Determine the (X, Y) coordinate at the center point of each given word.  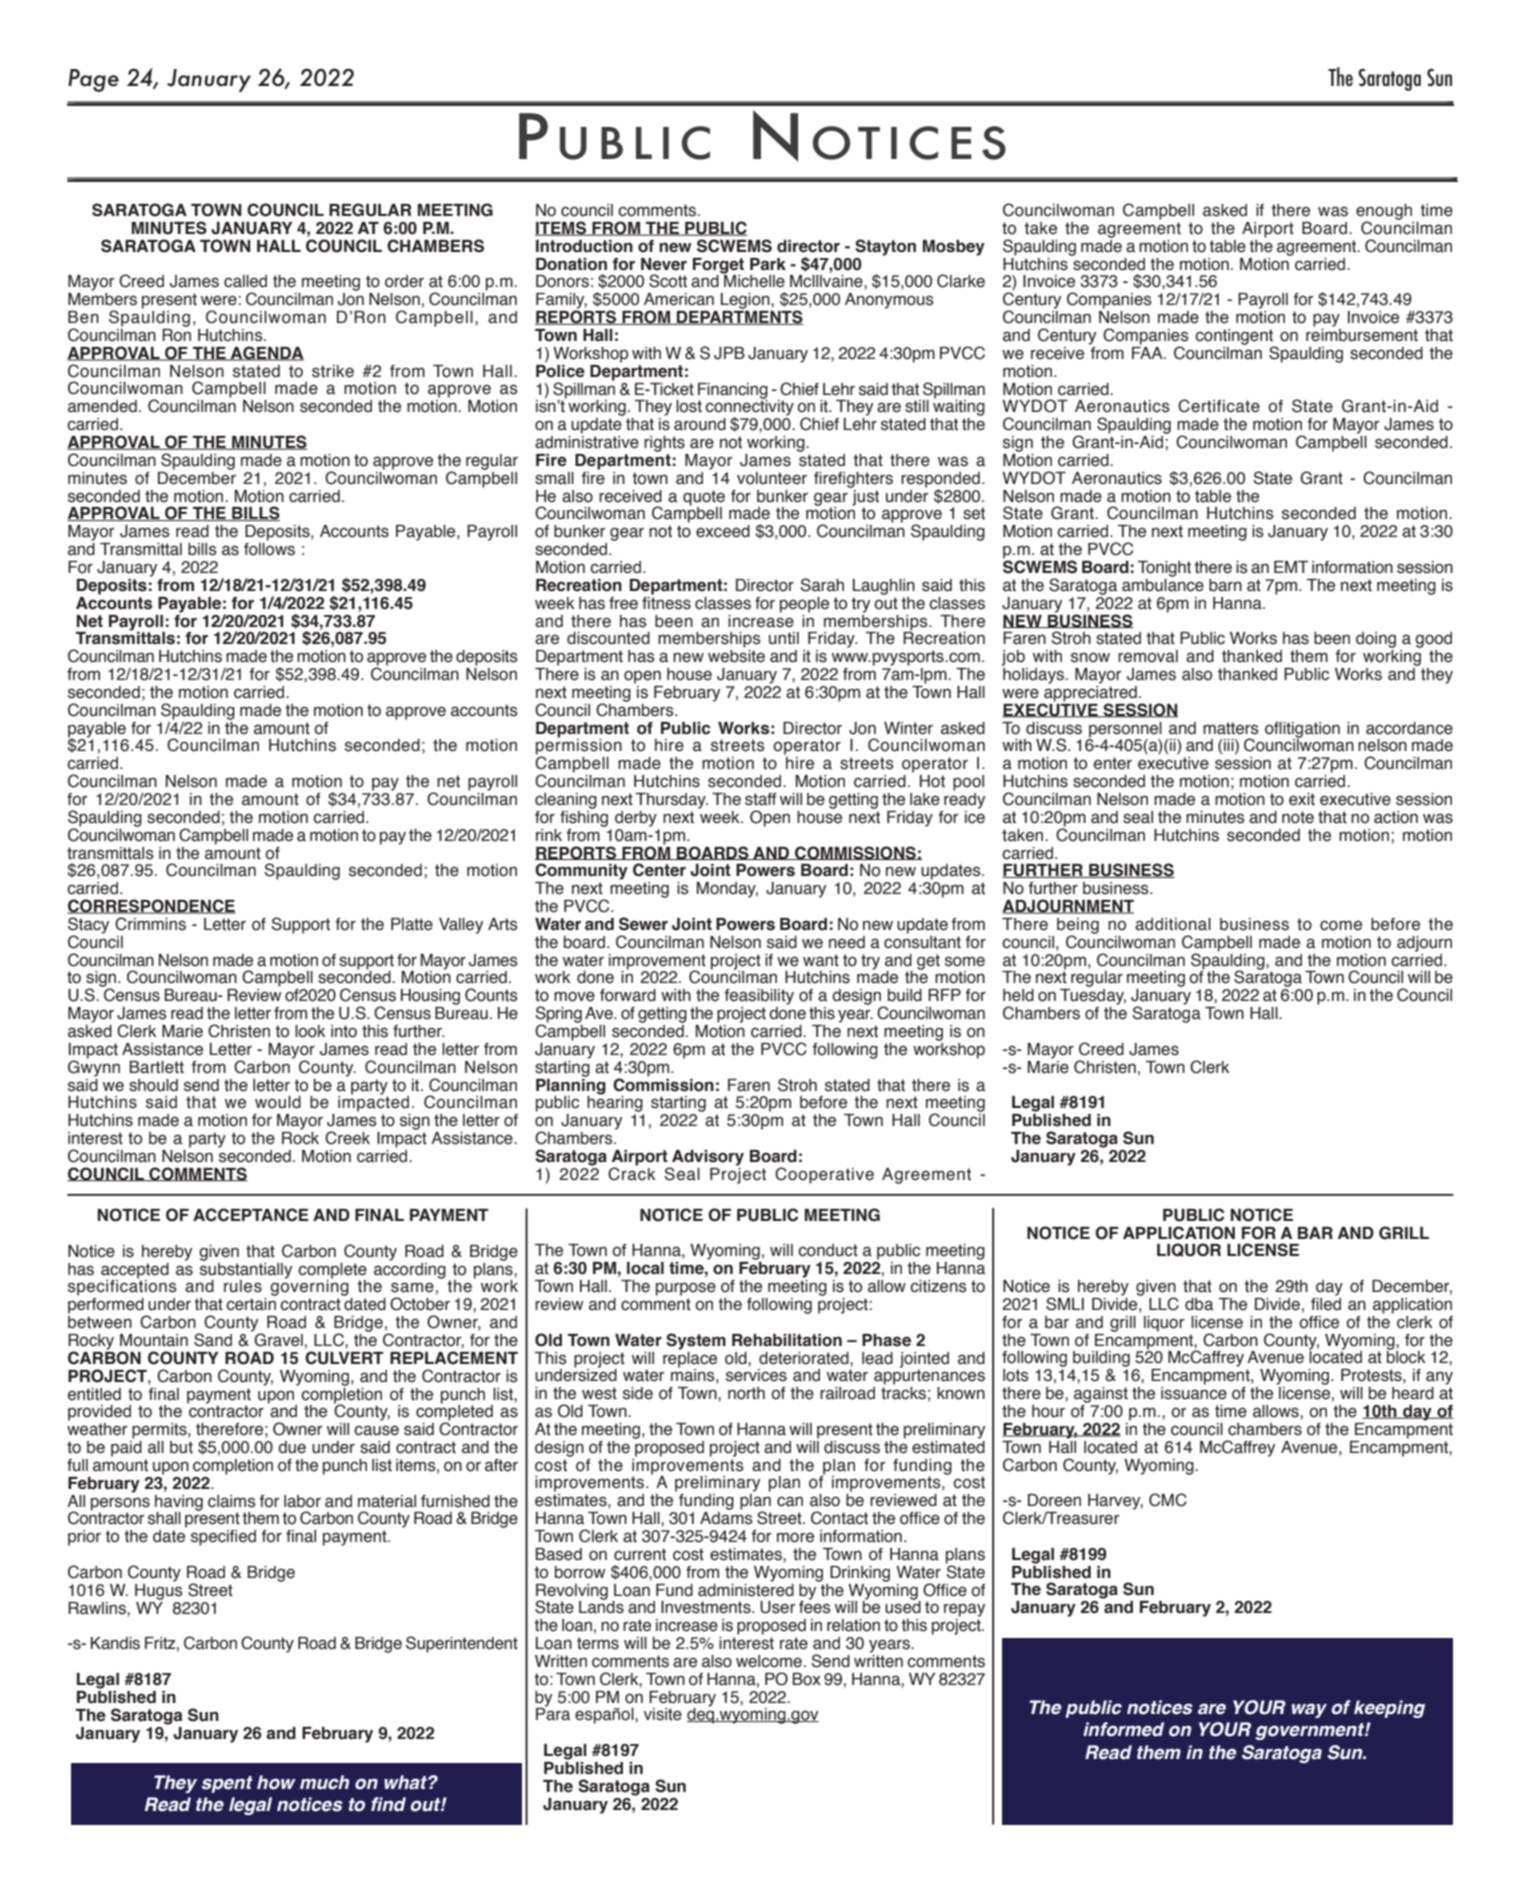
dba (1199, 1304)
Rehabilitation (787, 1340)
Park (768, 264)
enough (1384, 213)
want (821, 960)
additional (1173, 924)
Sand (213, 1340)
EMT (1291, 567)
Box (807, 1679)
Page (93, 80)
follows (269, 548)
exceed (723, 531)
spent (227, 1784)
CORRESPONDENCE (151, 906)
